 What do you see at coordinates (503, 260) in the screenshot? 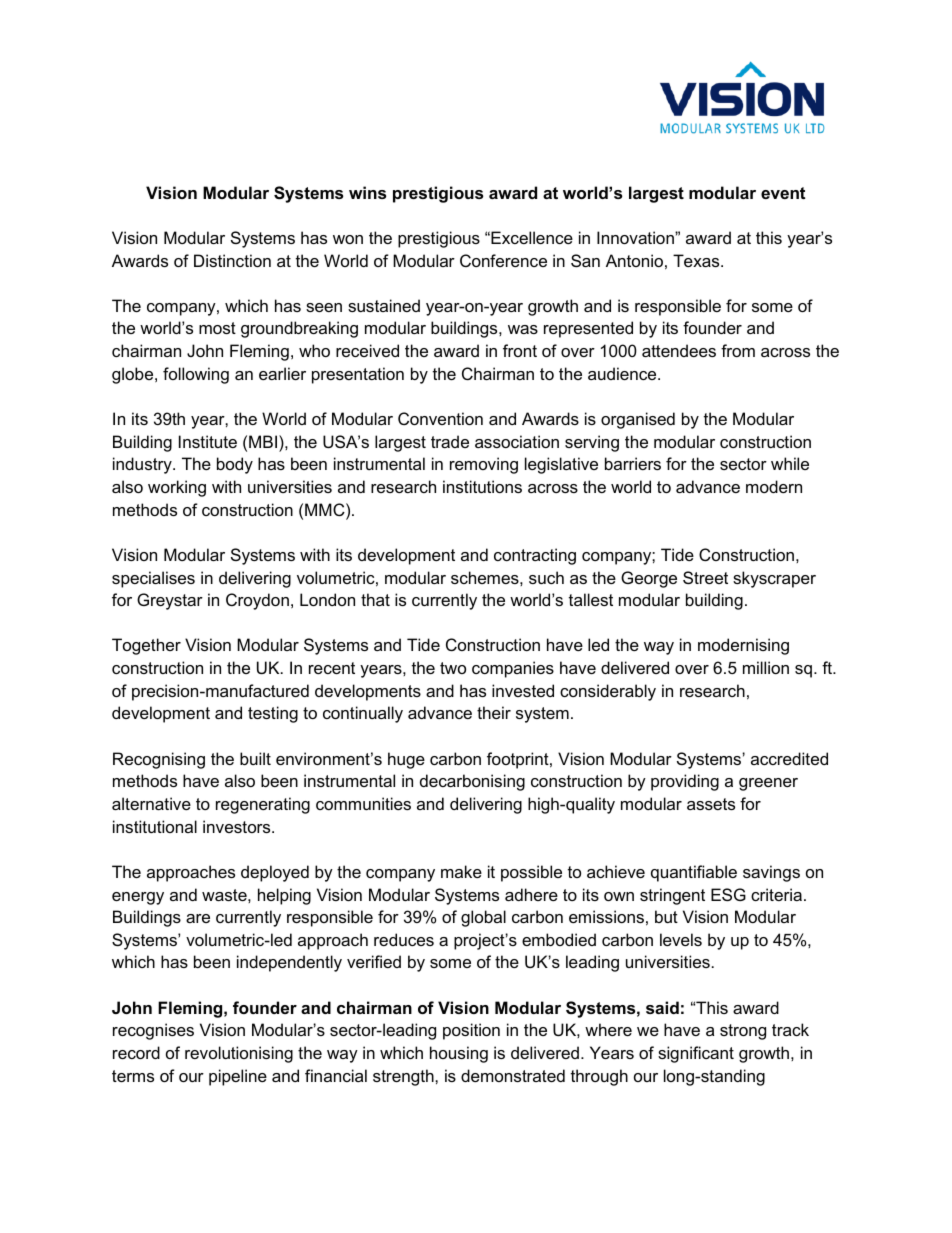
I see `Conference` at bounding box center [503, 260].
